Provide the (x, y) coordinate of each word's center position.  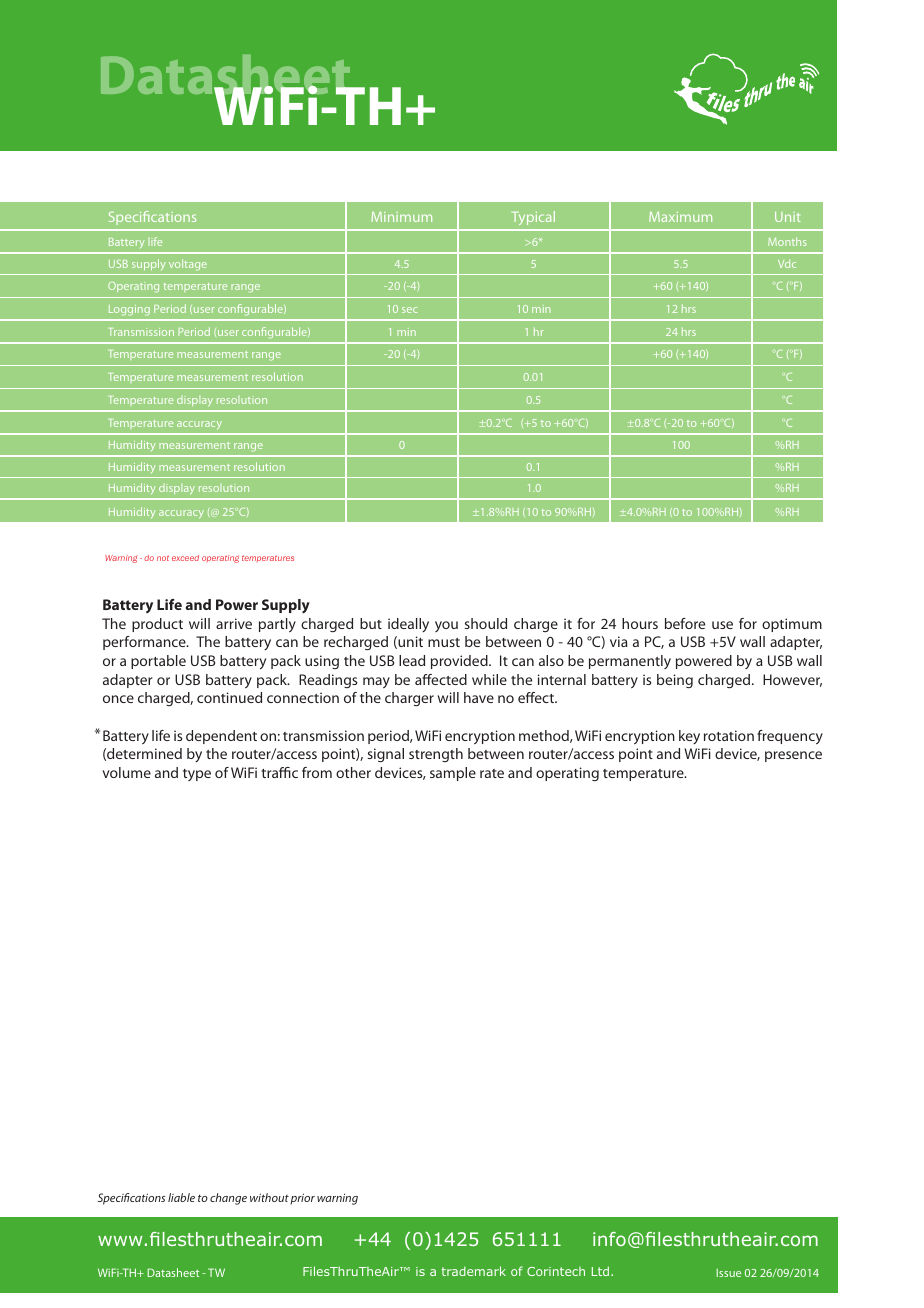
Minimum (401, 217)
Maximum (680, 217)
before (685, 623)
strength (436, 755)
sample (453, 774)
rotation (729, 735)
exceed (185, 558)
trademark (474, 1271)
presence (793, 756)
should (486, 623)
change (228, 1199)
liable (181, 1197)
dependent (221, 737)
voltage (188, 264)
